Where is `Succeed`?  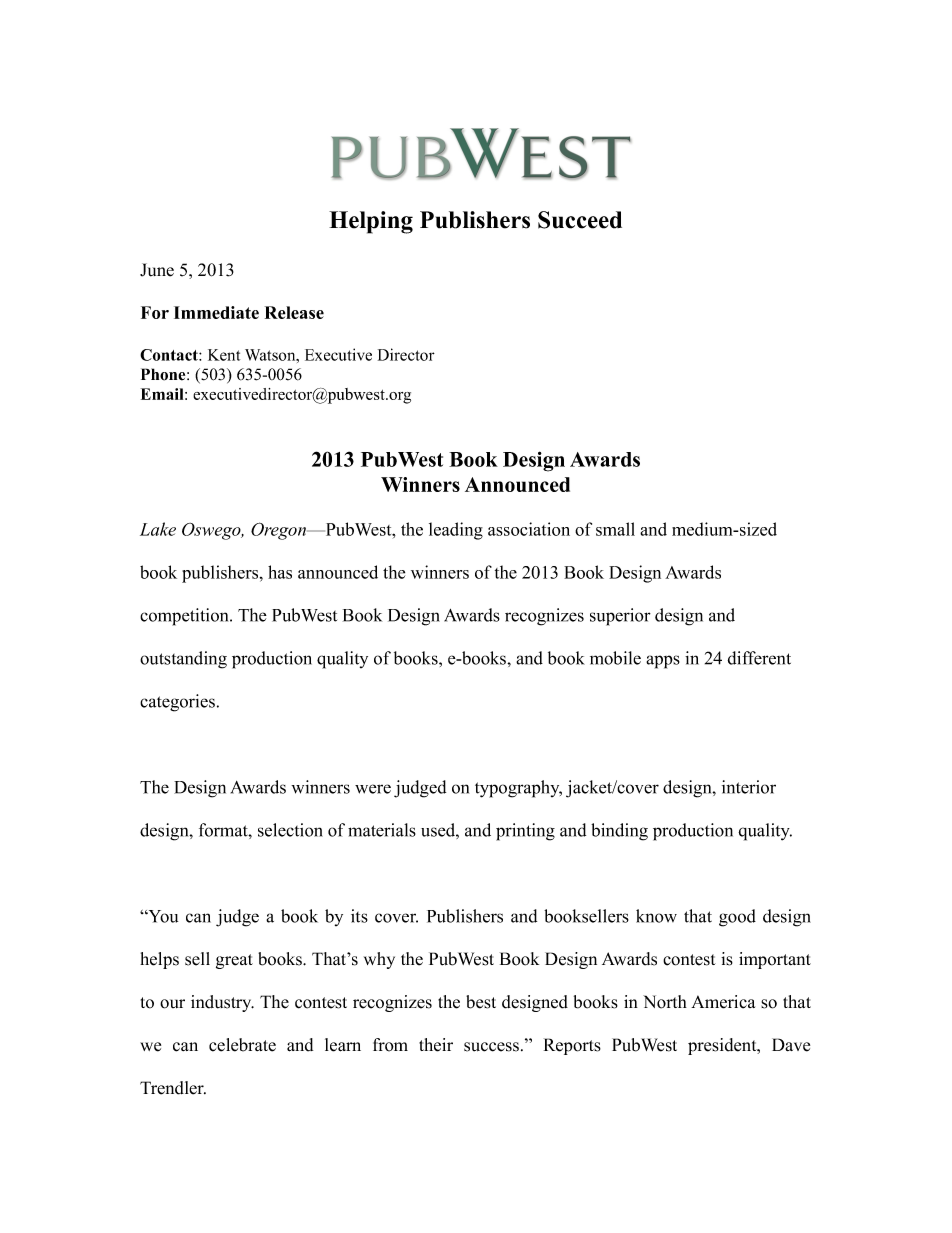 Succeed is located at coordinates (580, 220).
